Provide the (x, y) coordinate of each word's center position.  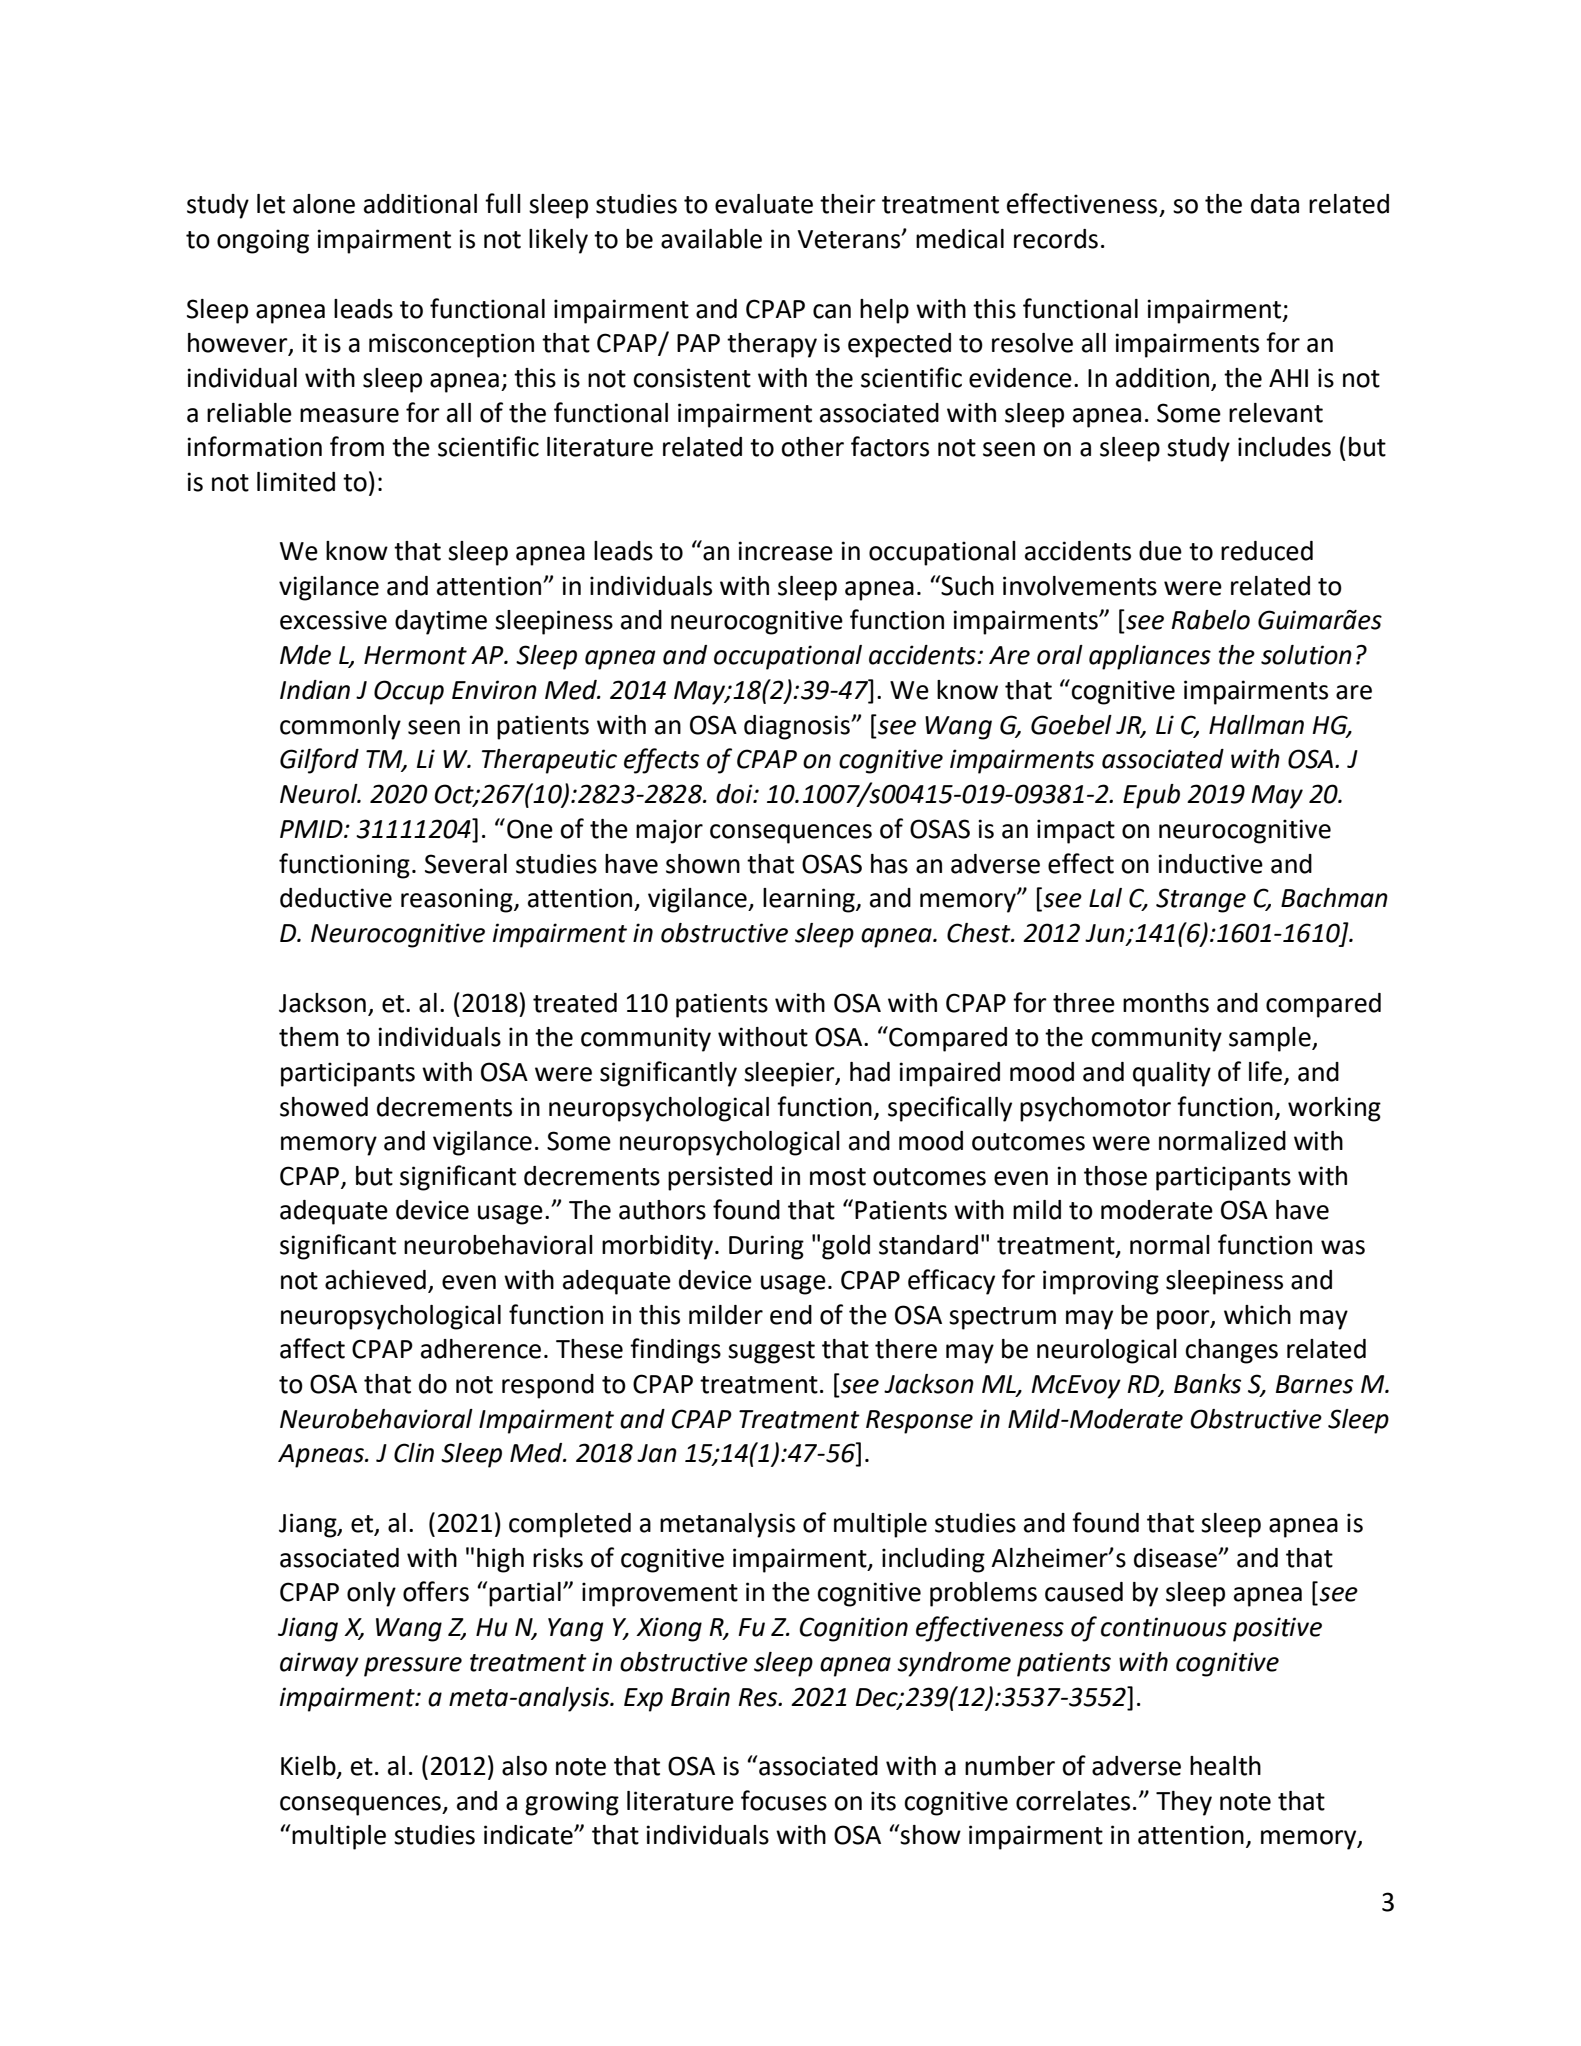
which (1257, 1315)
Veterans (850, 239)
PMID (312, 829)
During (766, 1247)
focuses (784, 1800)
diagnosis (798, 727)
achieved (375, 1280)
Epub (1151, 796)
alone (324, 204)
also (524, 1766)
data (1275, 204)
